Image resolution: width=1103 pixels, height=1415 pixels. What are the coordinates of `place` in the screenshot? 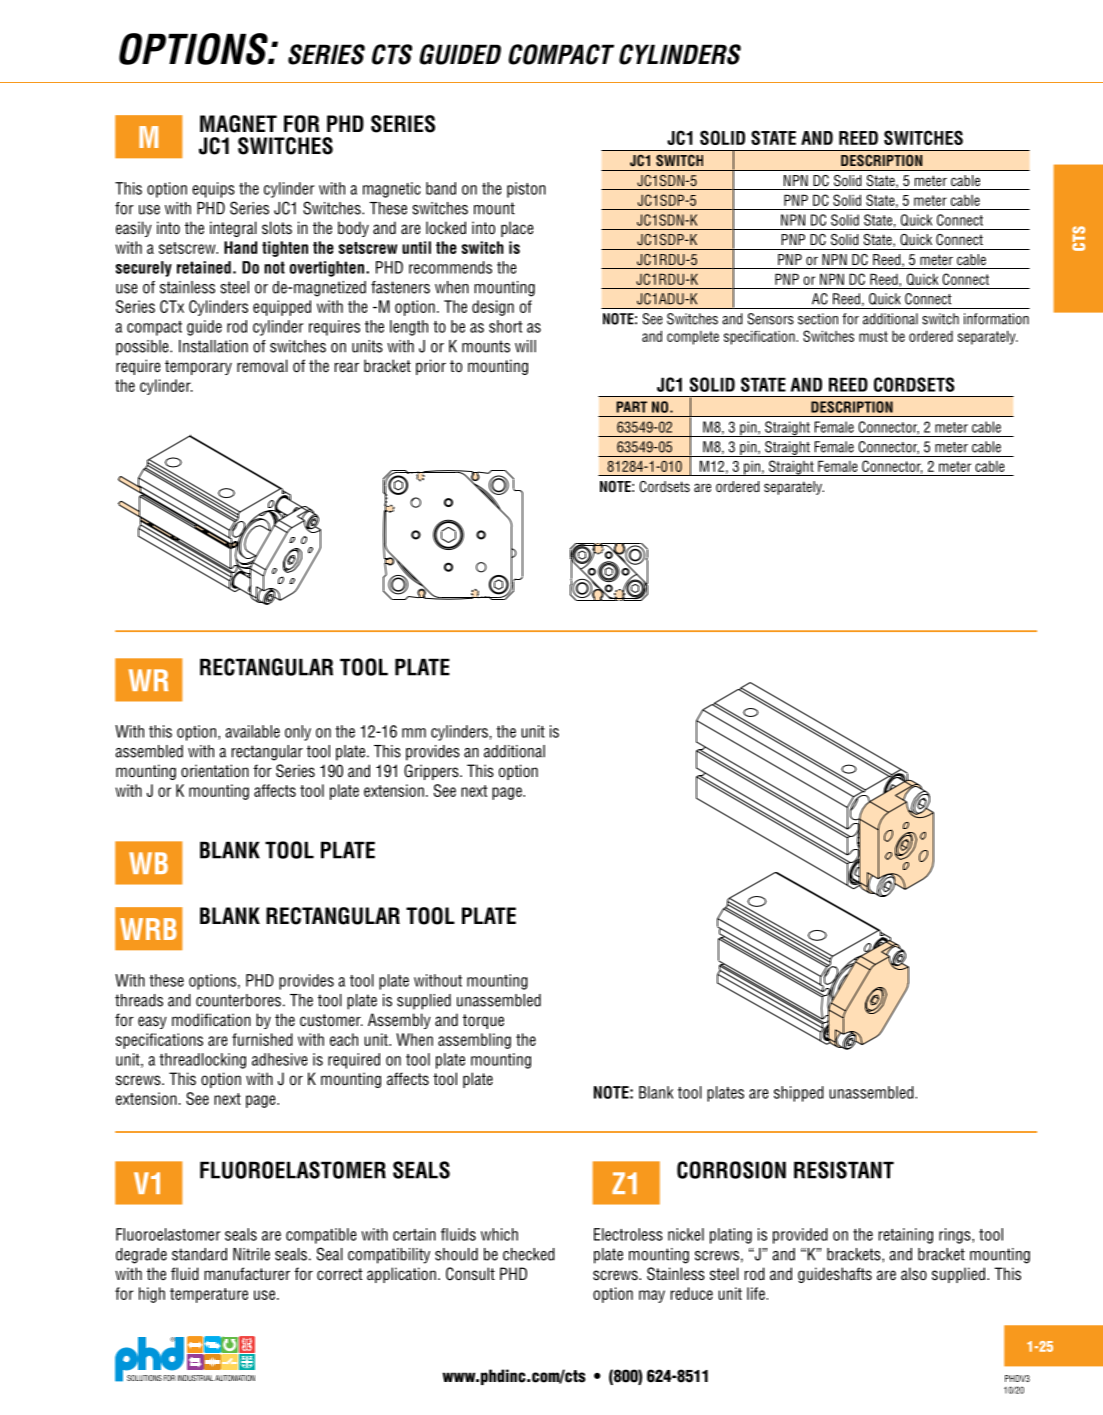 It's located at (517, 229).
